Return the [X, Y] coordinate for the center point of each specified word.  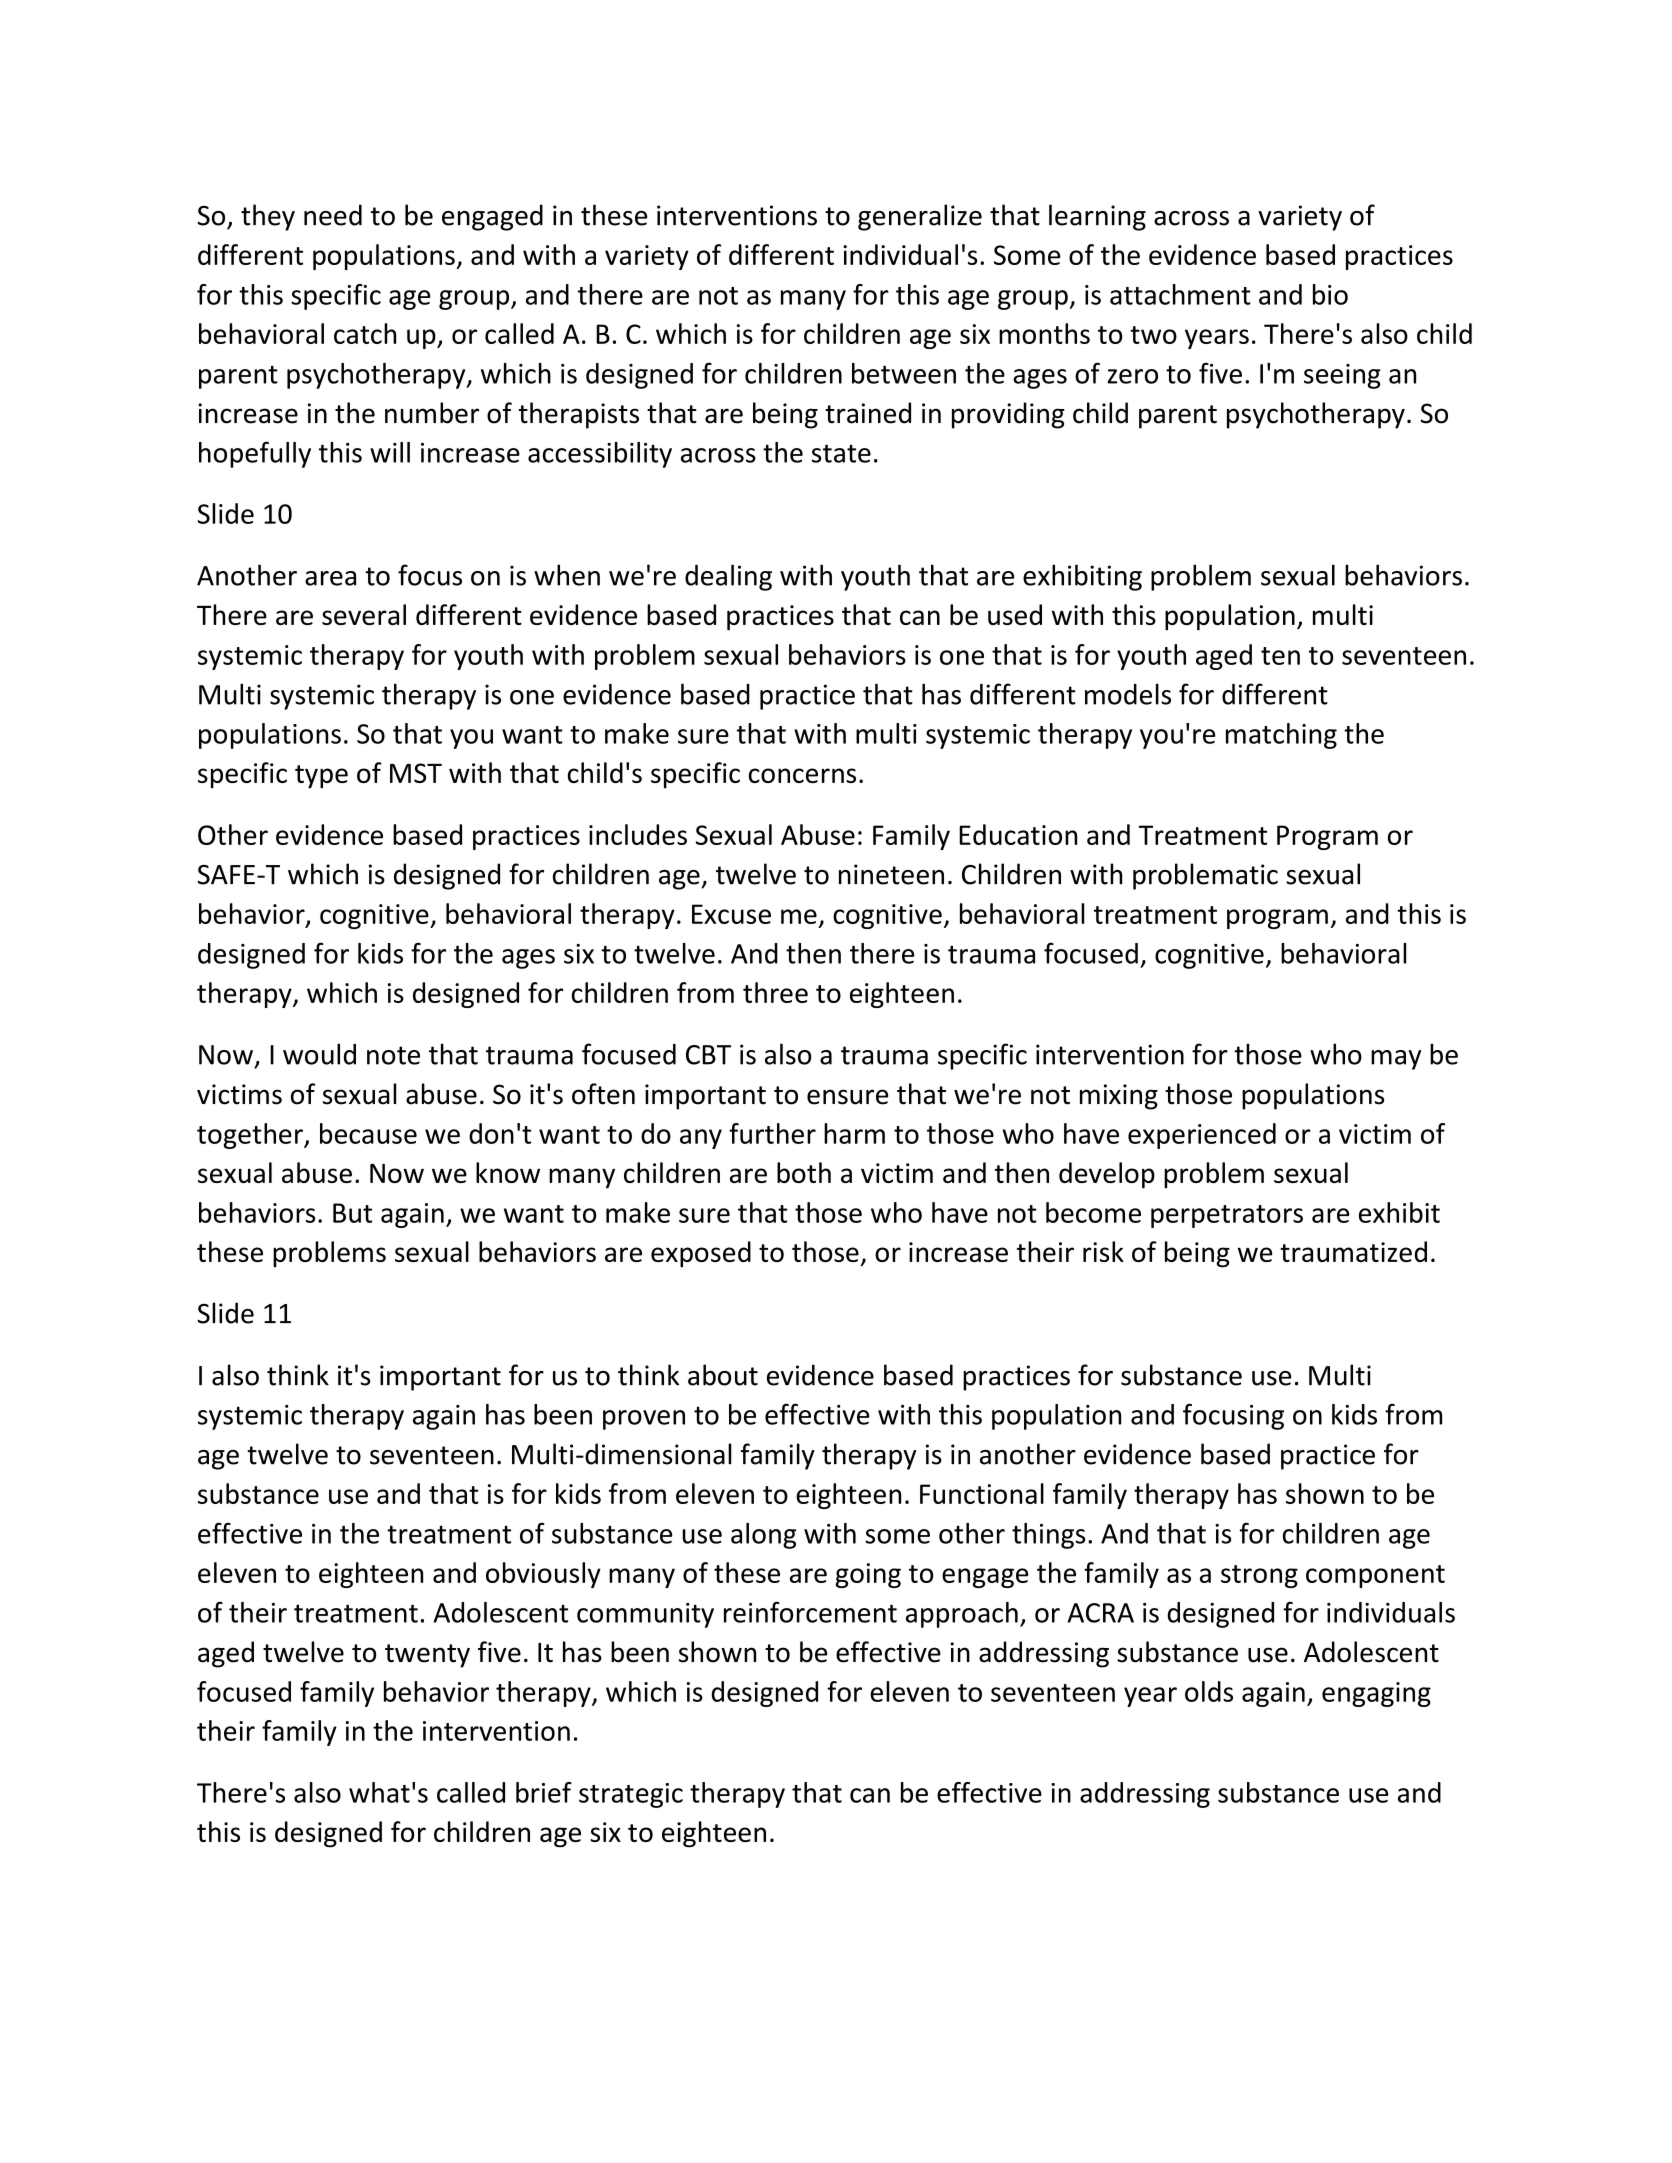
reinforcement [810, 1612]
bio [1330, 294]
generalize [920, 217]
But [352, 1213]
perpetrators [1227, 1216]
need [333, 215]
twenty [427, 1656]
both [804, 1172]
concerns [802, 775]
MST [416, 773]
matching [1281, 736]
